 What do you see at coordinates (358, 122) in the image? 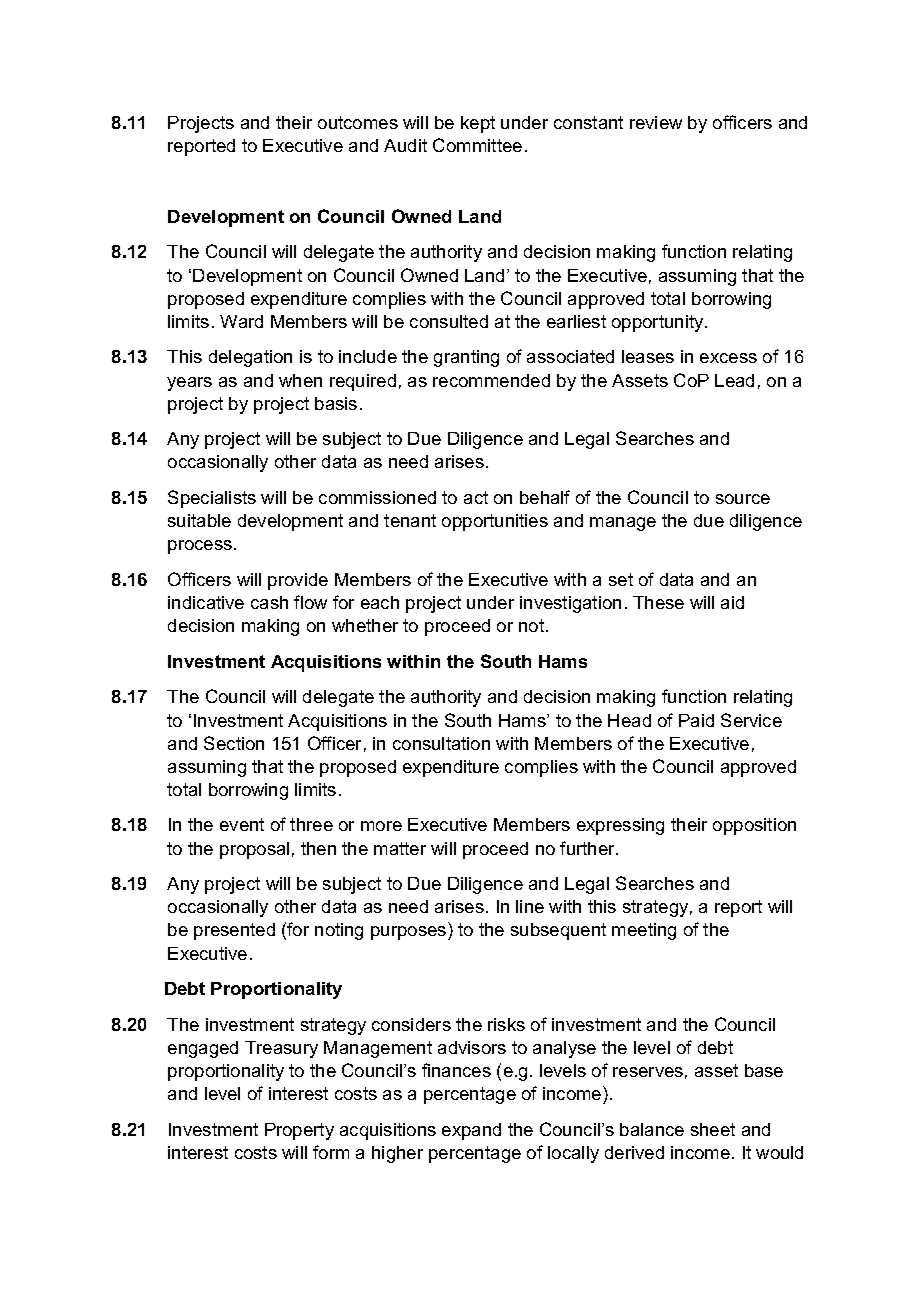
I see `outcomes` at bounding box center [358, 122].
